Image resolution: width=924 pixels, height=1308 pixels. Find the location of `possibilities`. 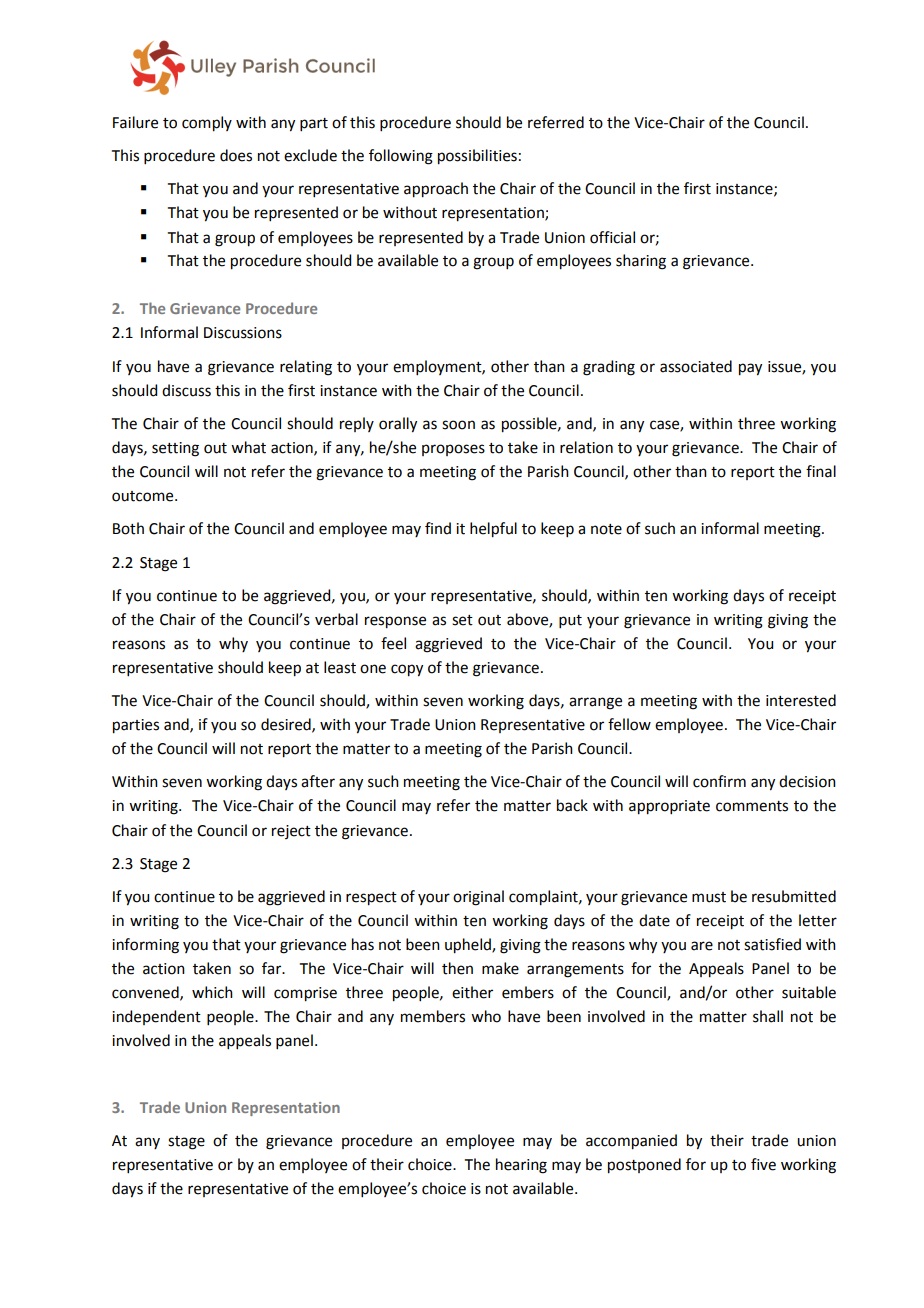

possibilities is located at coordinates (477, 157).
